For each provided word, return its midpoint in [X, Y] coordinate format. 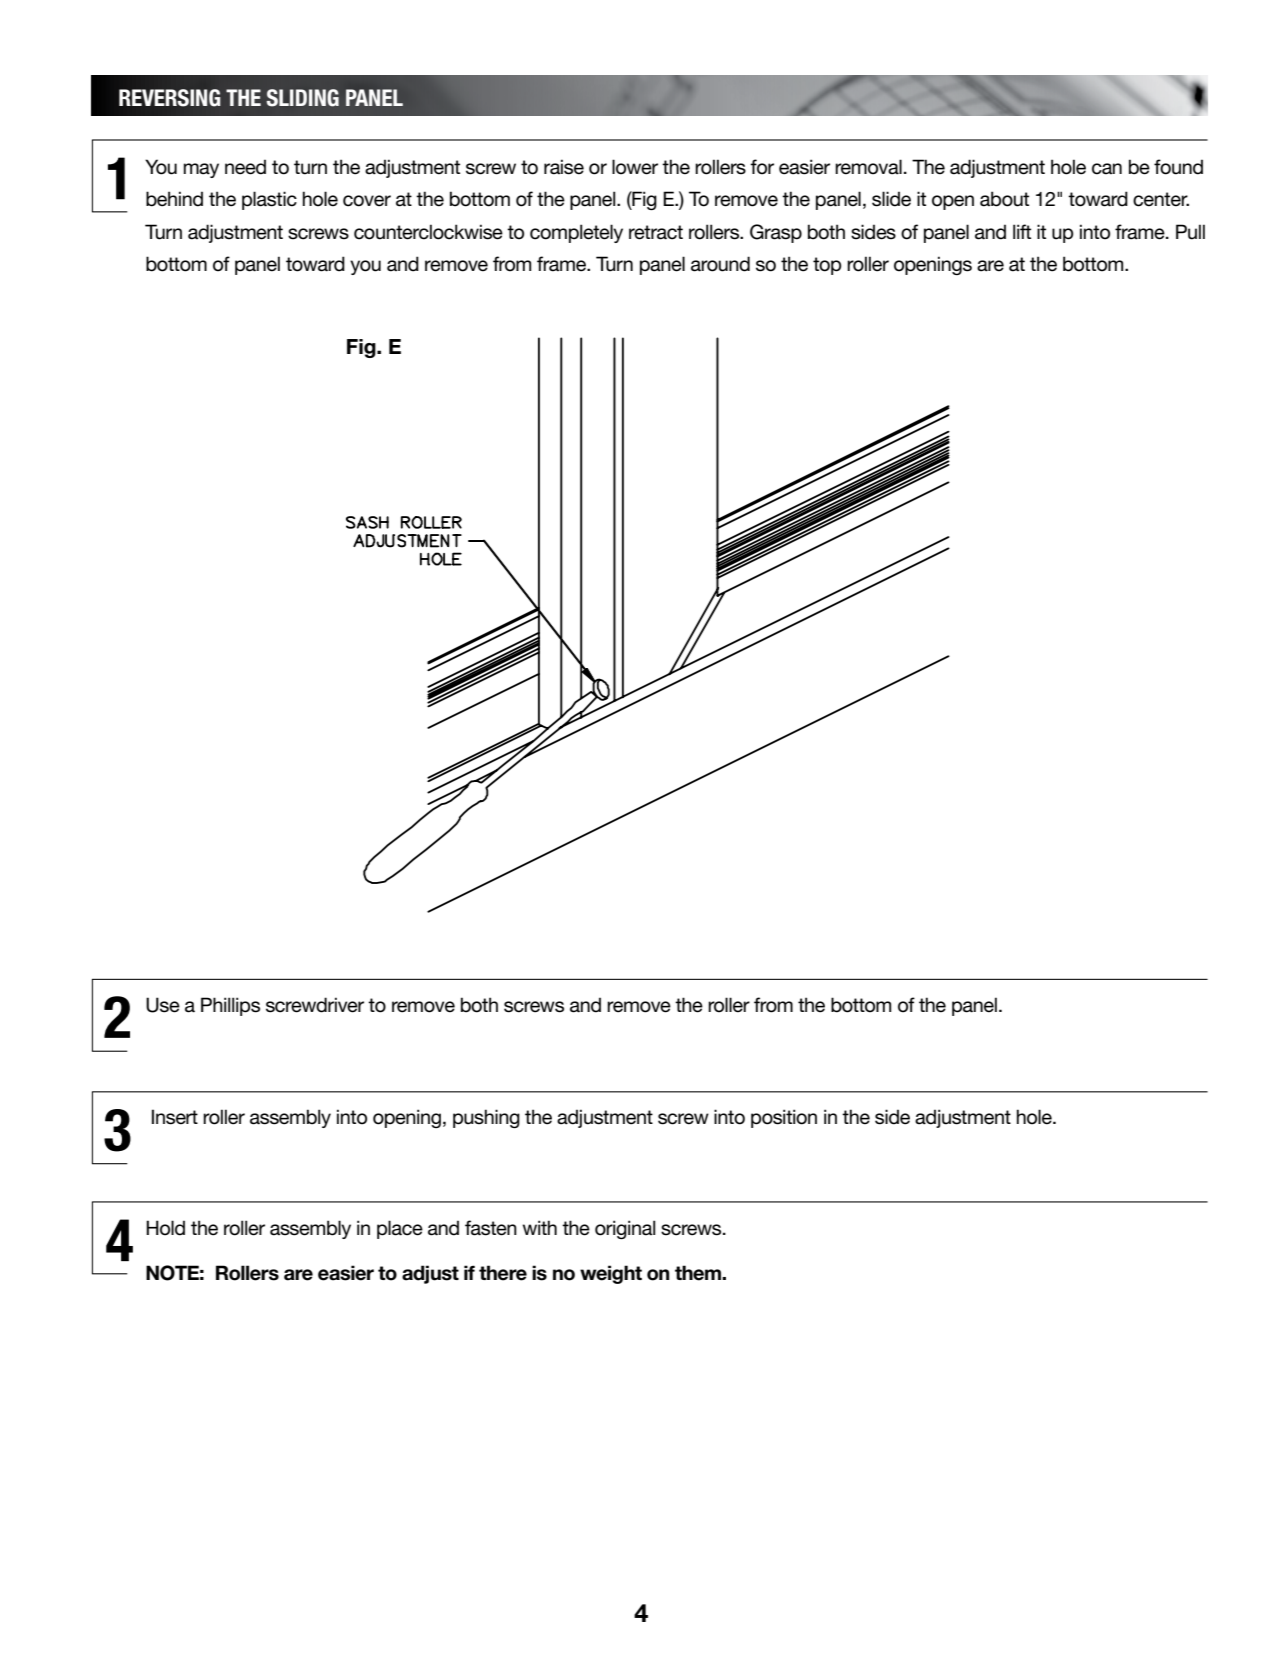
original [625, 1229]
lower [635, 167]
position [784, 1118]
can [1107, 169]
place [400, 1229]
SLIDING [303, 98]
